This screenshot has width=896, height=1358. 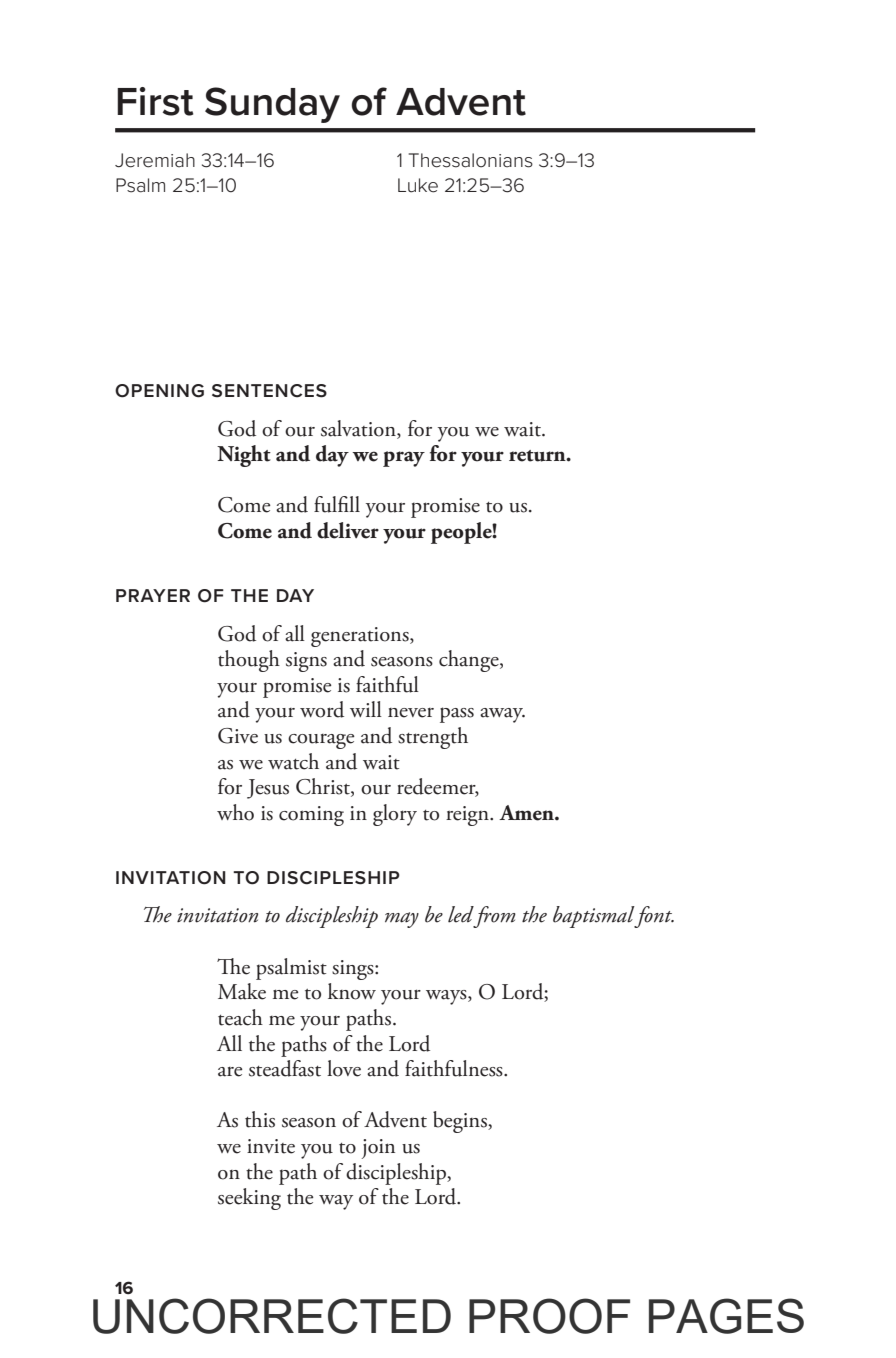 What do you see at coordinates (272, 1316) in the screenshot?
I see `UNCORRECTED` at bounding box center [272, 1316].
